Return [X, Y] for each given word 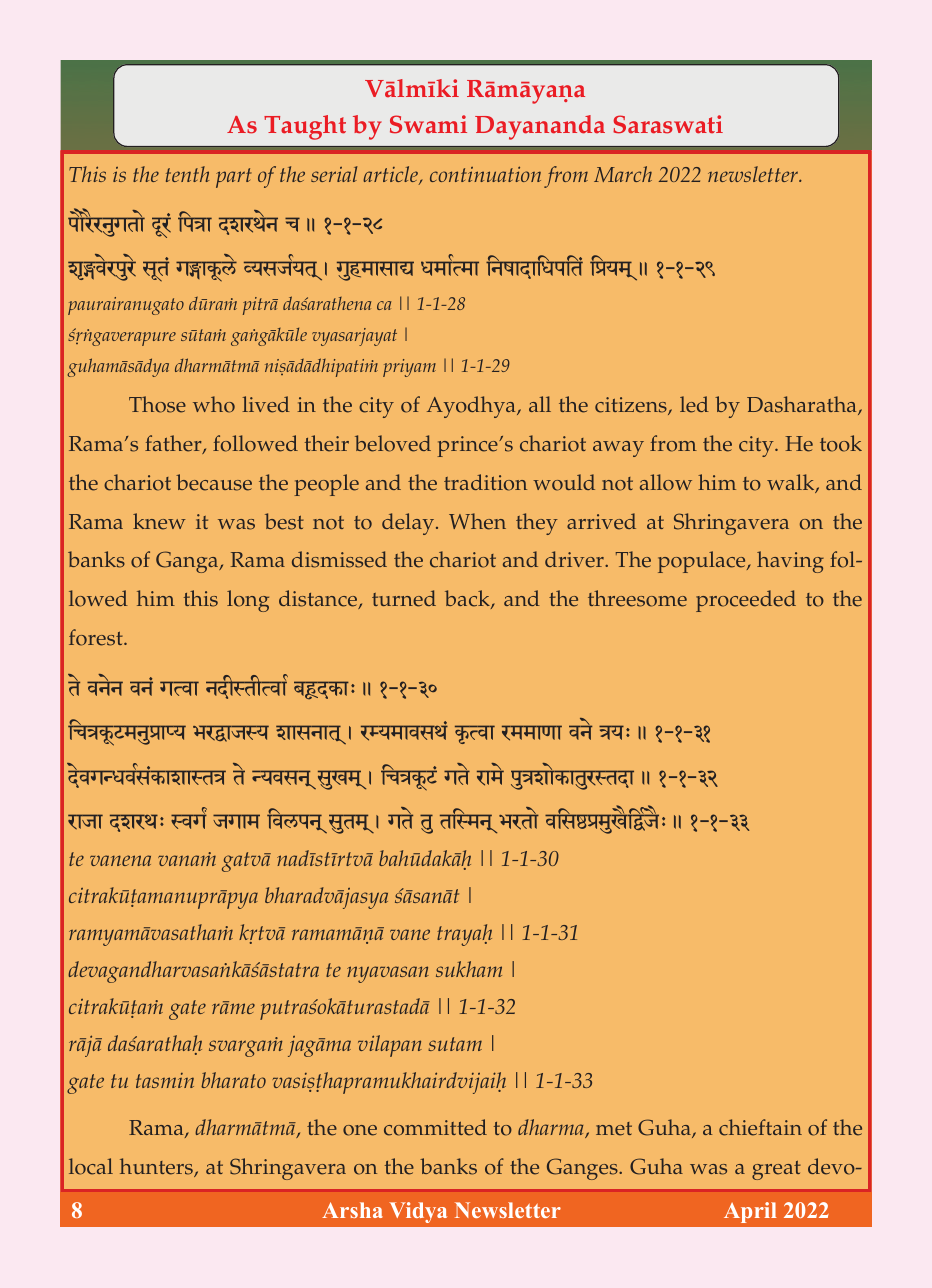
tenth [187, 174]
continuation [485, 174]
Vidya [418, 1212]
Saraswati [668, 124]
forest [97, 637]
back [468, 599]
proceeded [746, 601]
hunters [157, 1167]
